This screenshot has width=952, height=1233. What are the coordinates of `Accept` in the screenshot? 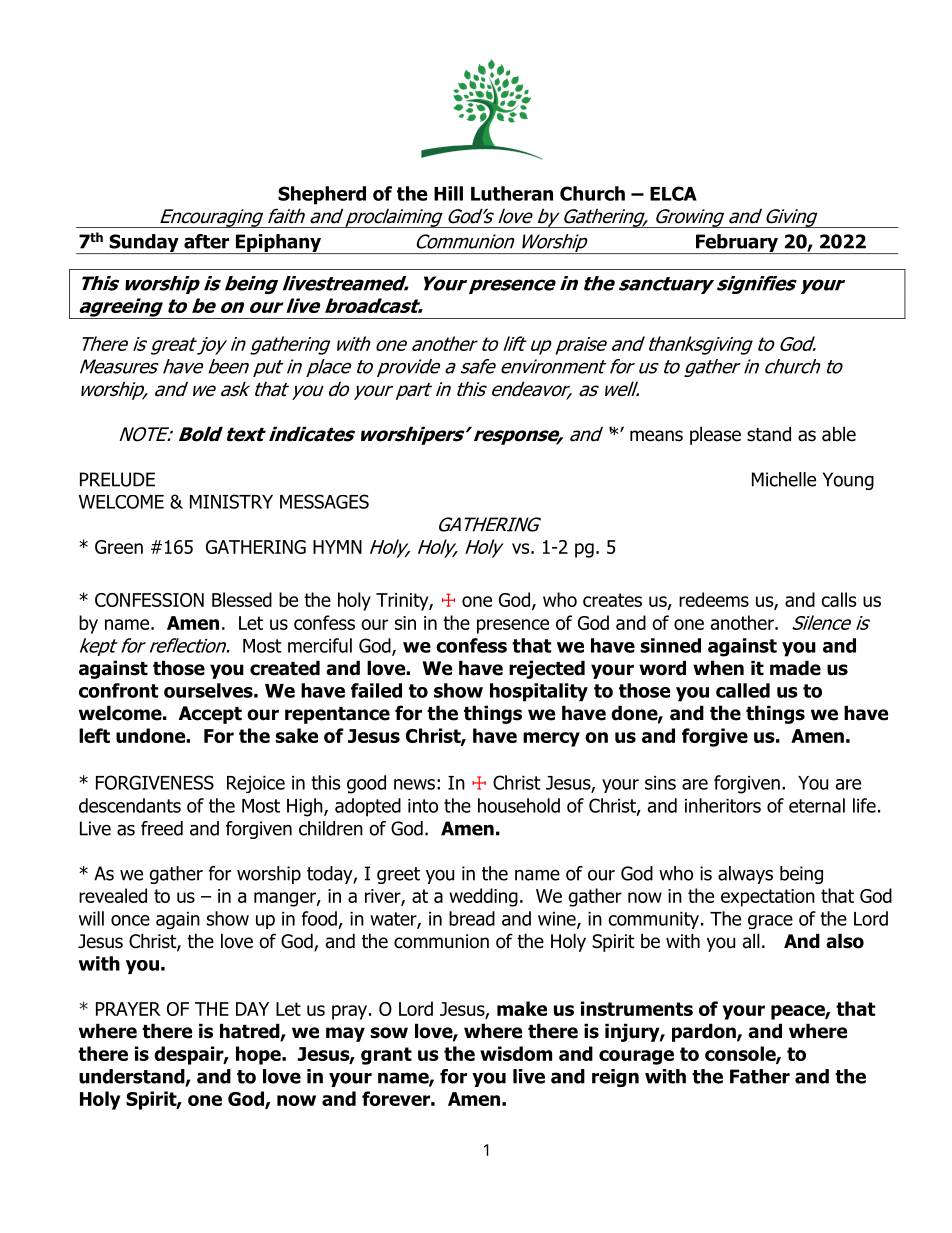 It's located at (210, 715).
